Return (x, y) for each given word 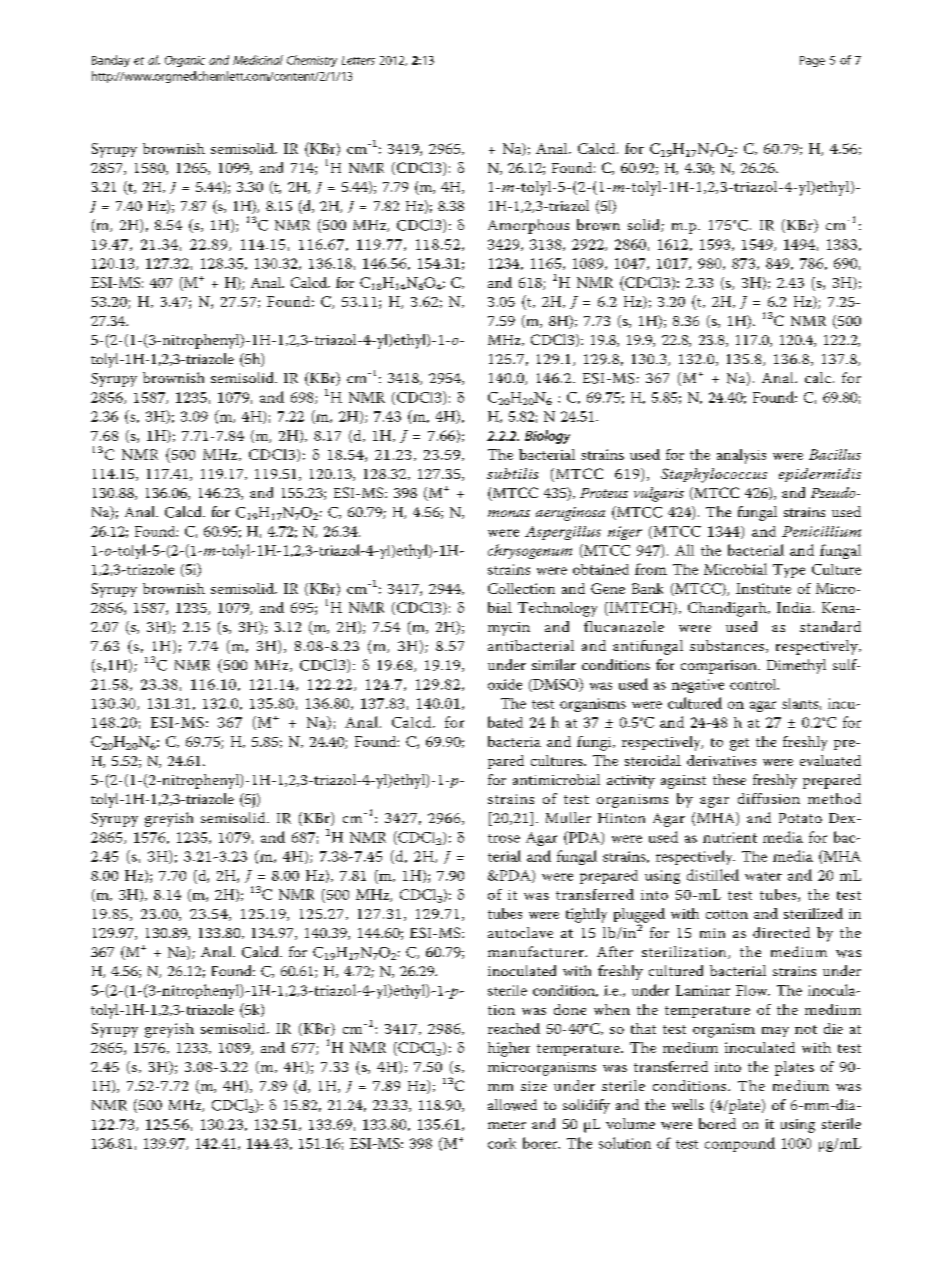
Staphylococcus (714, 475)
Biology (547, 437)
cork (502, 1143)
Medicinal (258, 60)
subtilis (512, 473)
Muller (568, 817)
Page (812, 61)
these (729, 779)
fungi (595, 743)
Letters (358, 60)
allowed (512, 1105)
